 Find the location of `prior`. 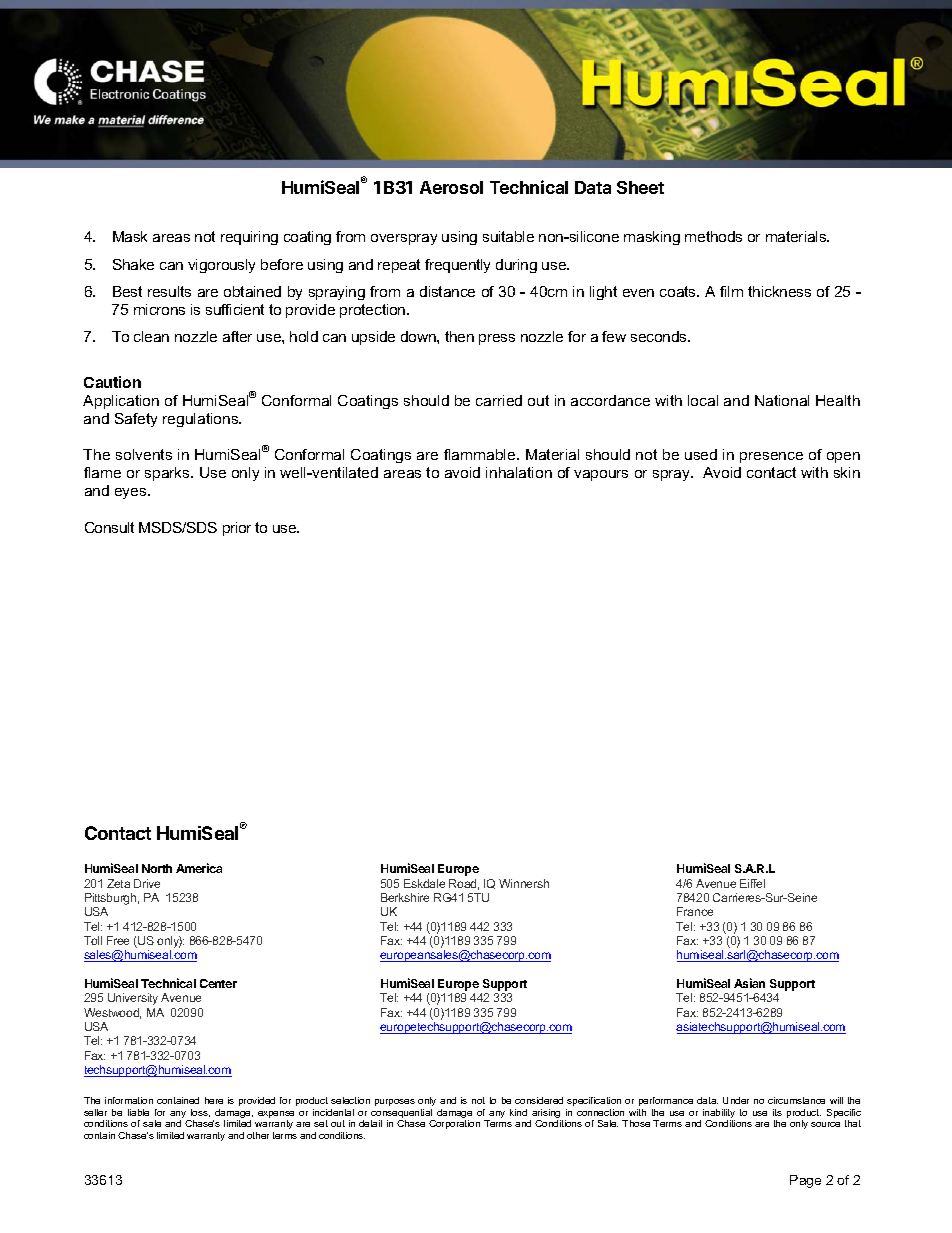

prior is located at coordinates (237, 529).
